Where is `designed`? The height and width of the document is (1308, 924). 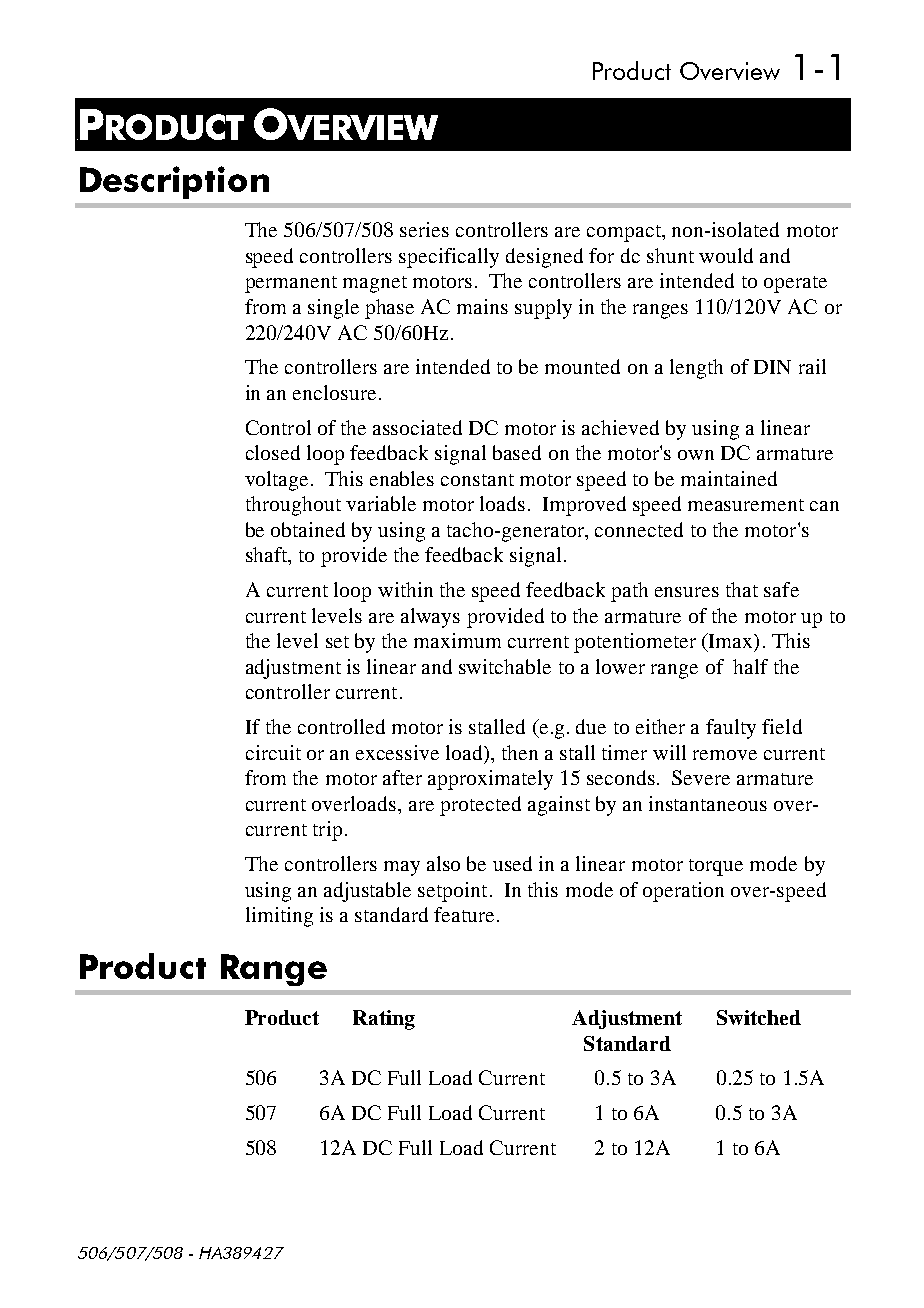
designed is located at coordinates (544, 258).
